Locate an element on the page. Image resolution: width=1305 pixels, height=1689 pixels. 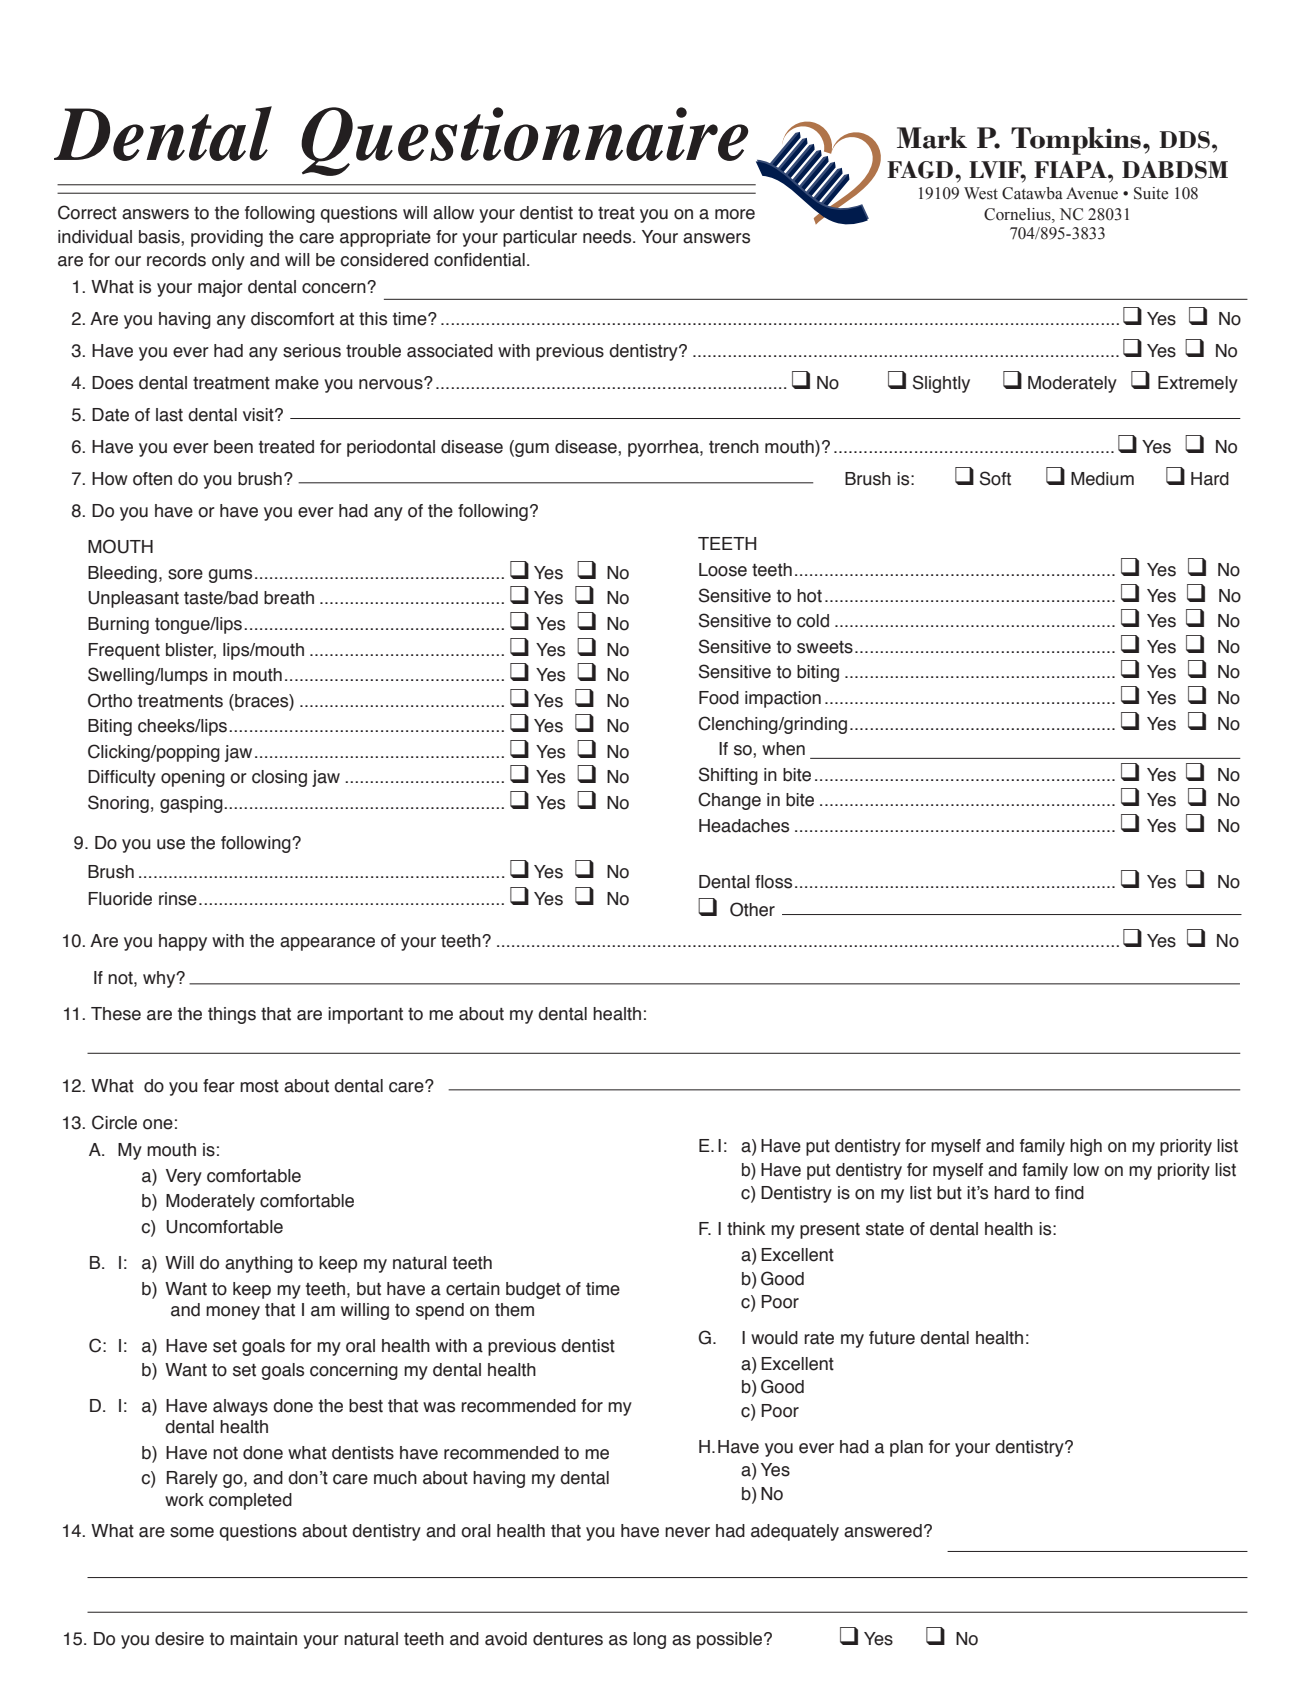
fear is located at coordinates (219, 1086).
